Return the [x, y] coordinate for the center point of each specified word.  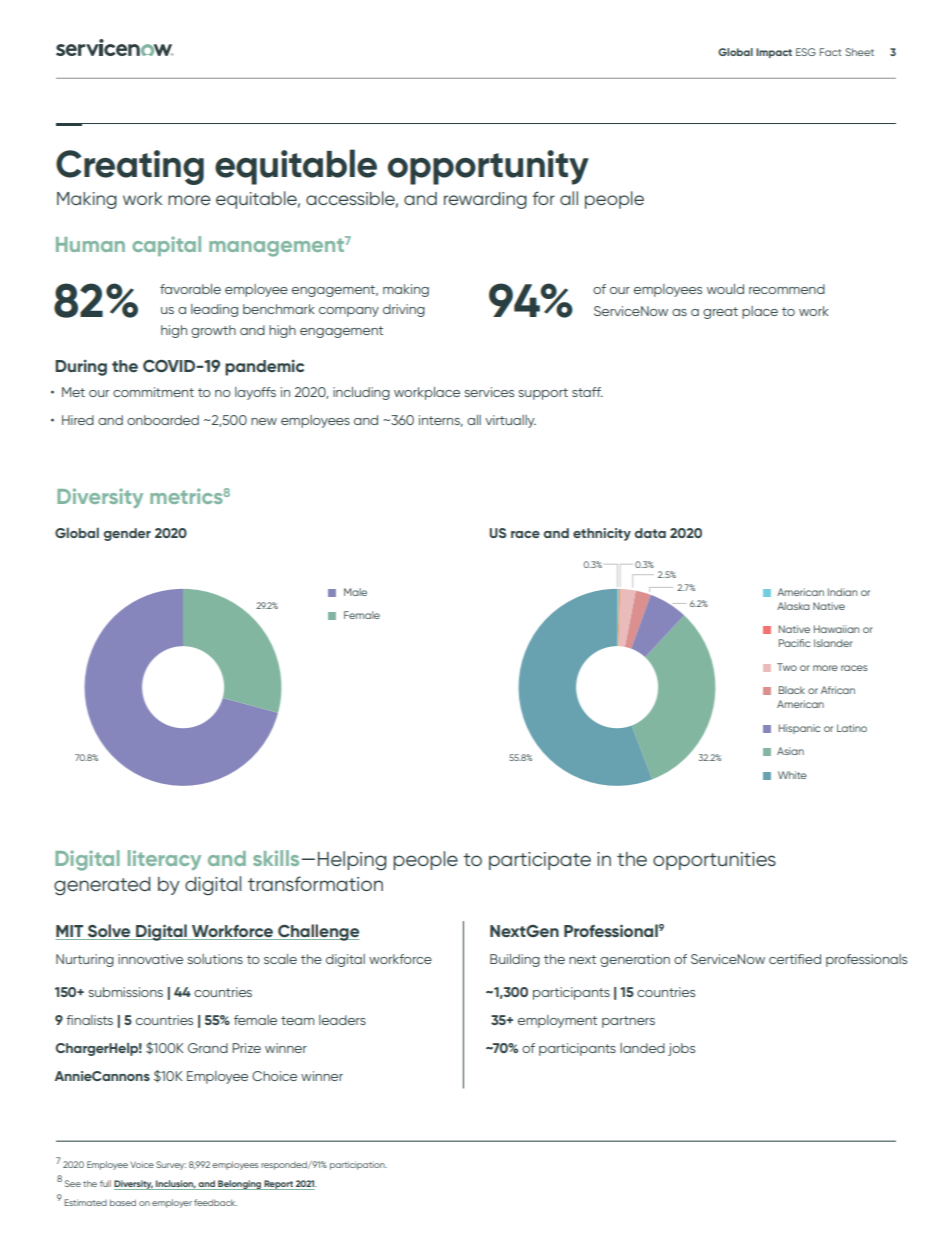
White [792, 775]
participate [540, 861]
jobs [681, 1049]
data [650, 533]
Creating [130, 167]
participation [358, 1165]
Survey [171, 1165]
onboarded [163, 420]
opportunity [488, 167]
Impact [774, 53]
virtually [510, 421]
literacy [164, 860]
